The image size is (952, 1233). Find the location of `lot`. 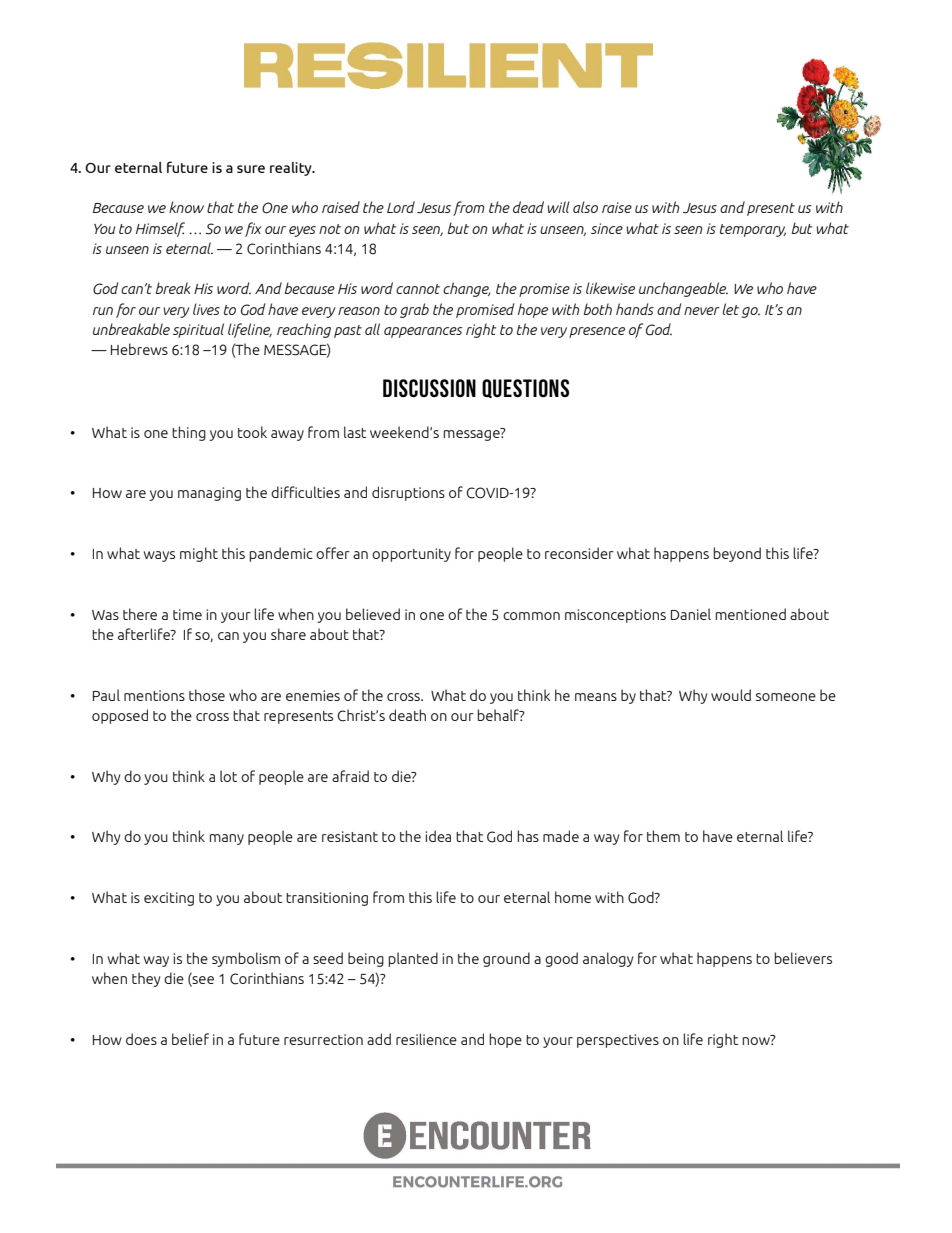

lot is located at coordinates (228, 776).
